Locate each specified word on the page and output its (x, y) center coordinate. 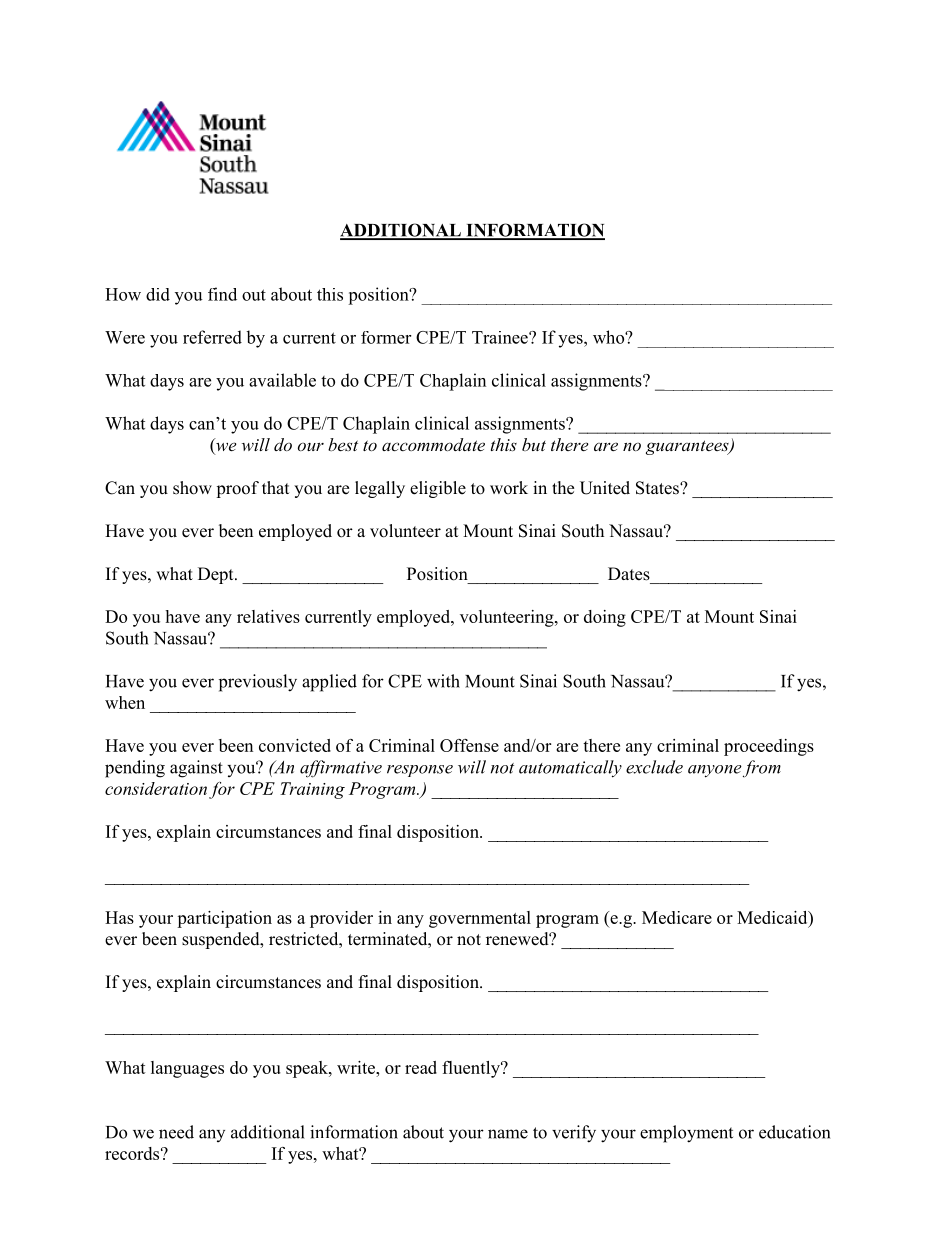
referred (212, 337)
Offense (469, 745)
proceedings (769, 747)
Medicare (677, 917)
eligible (438, 489)
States (658, 488)
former (386, 337)
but (534, 444)
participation (224, 919)
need (176, 1132)
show (192, 488)
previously (258, 683)
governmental (480, 919)
